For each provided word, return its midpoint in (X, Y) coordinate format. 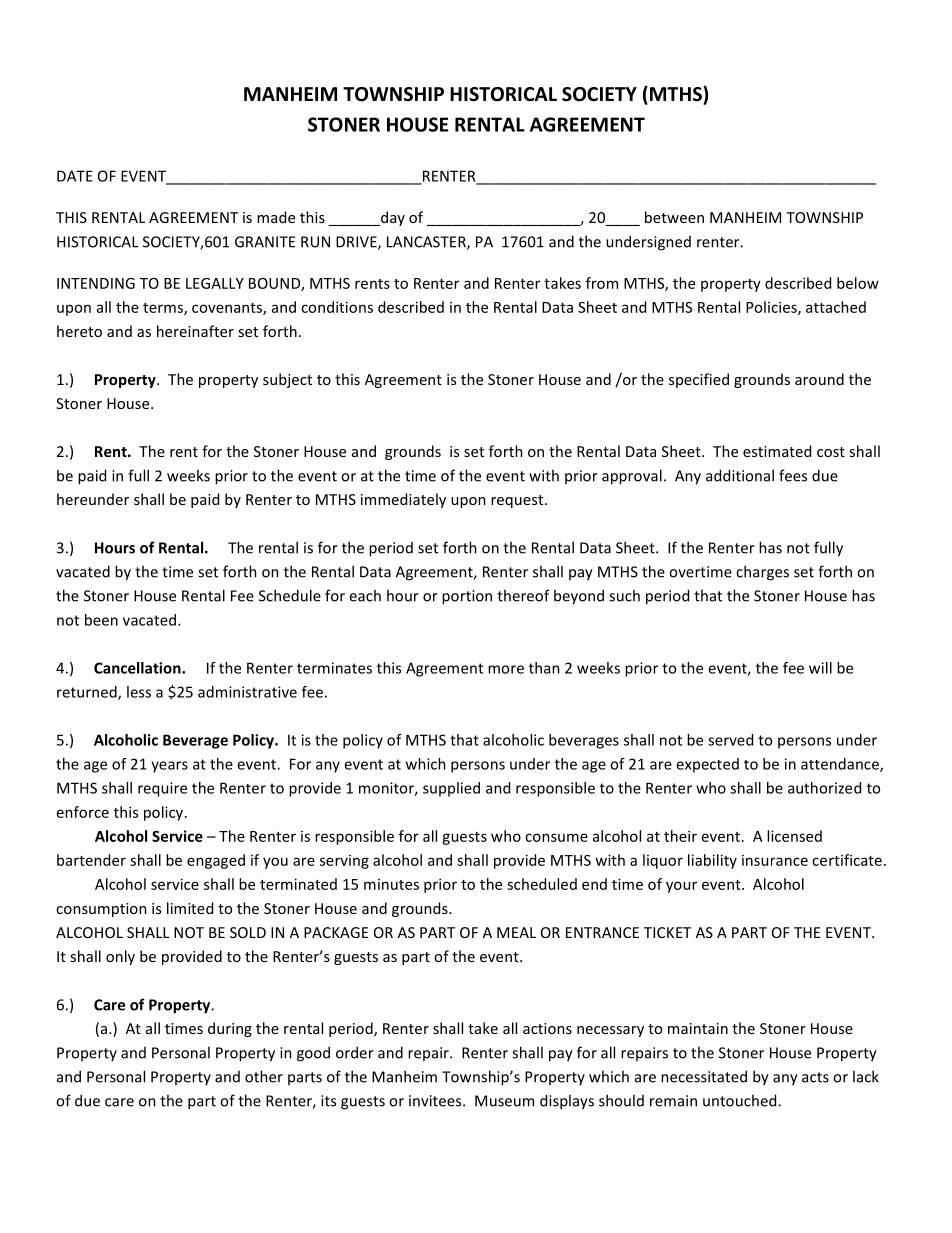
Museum (504, 1101)
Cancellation (138, 668)
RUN (315, 242)
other (264, 1076)
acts (815, 1077)
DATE (75, 176)
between (674, 217)
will (820, 668)
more (506, 669)
